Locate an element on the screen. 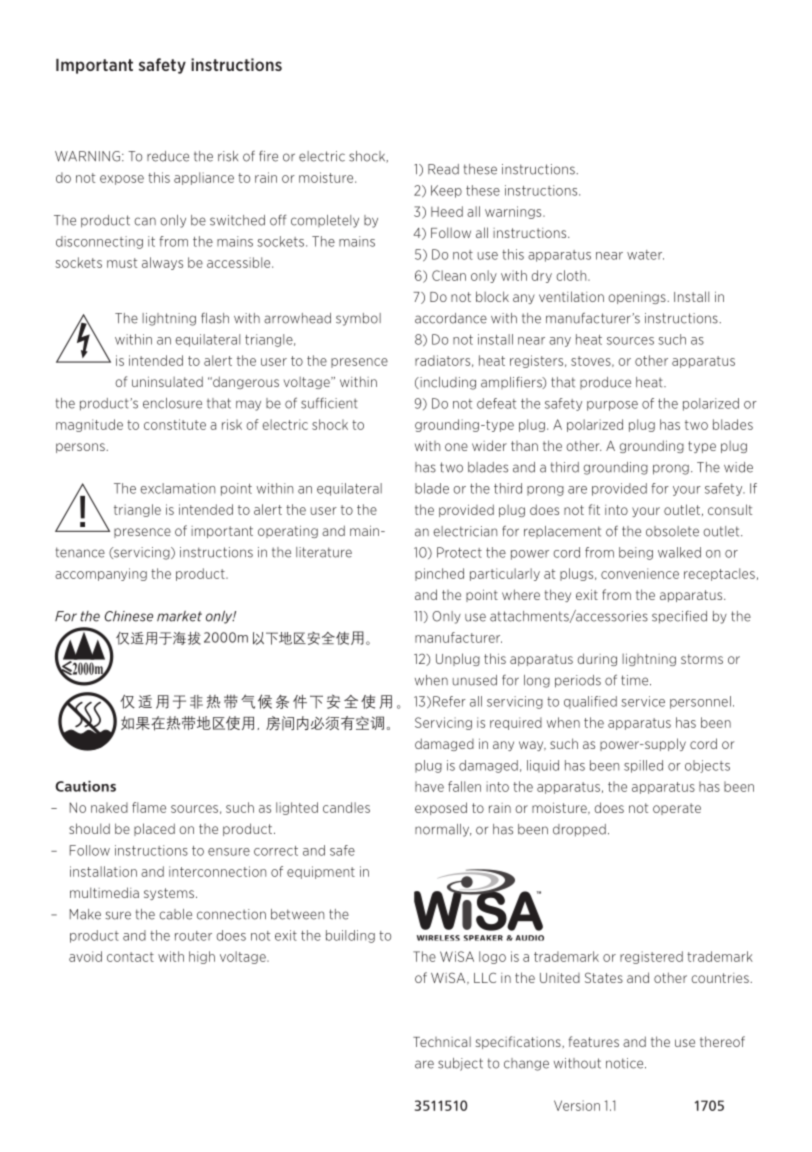  reduce is located at coordinates (168, 156).
